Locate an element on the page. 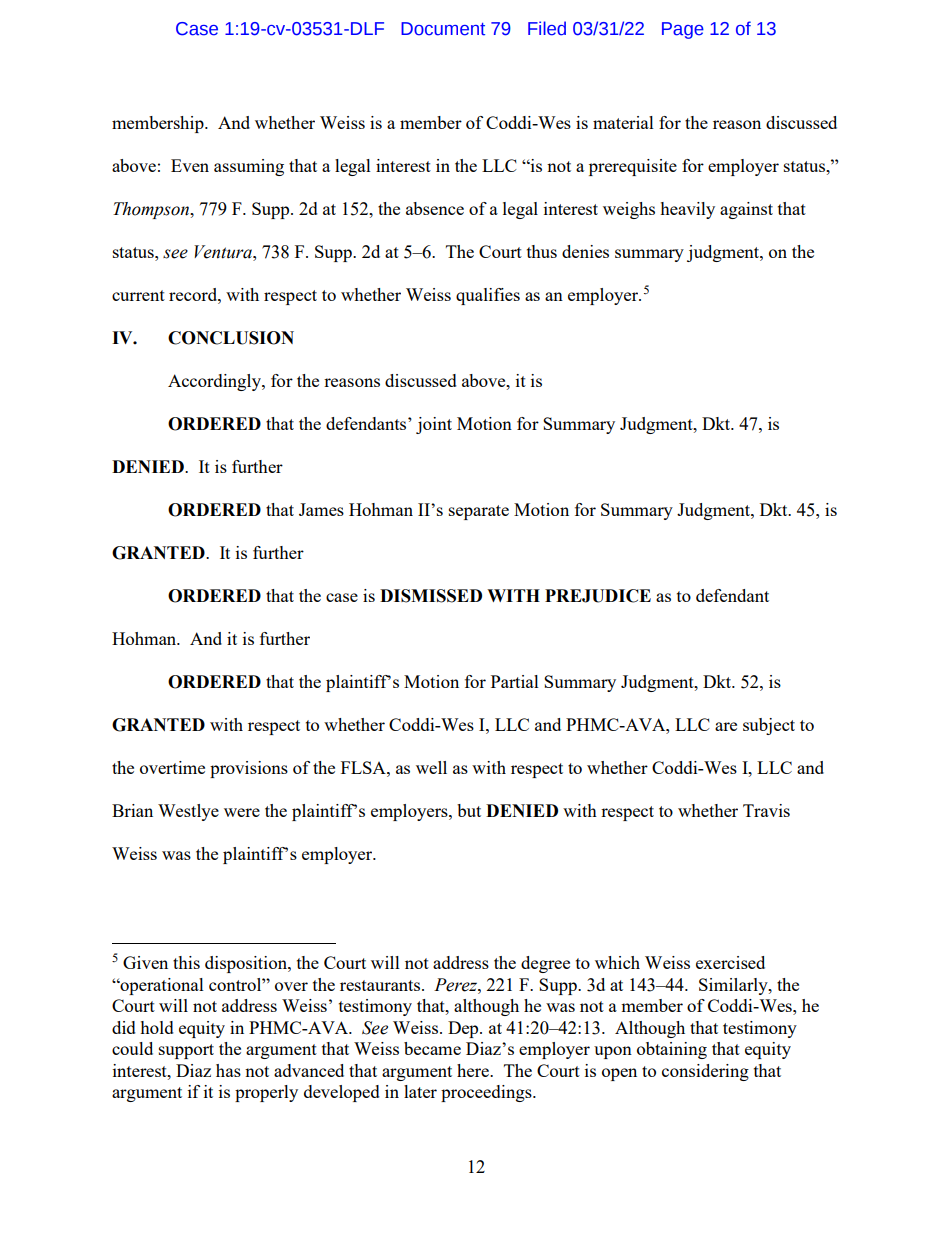 The image size is (952, 1233). has is located at coordinates (228, 1070).
